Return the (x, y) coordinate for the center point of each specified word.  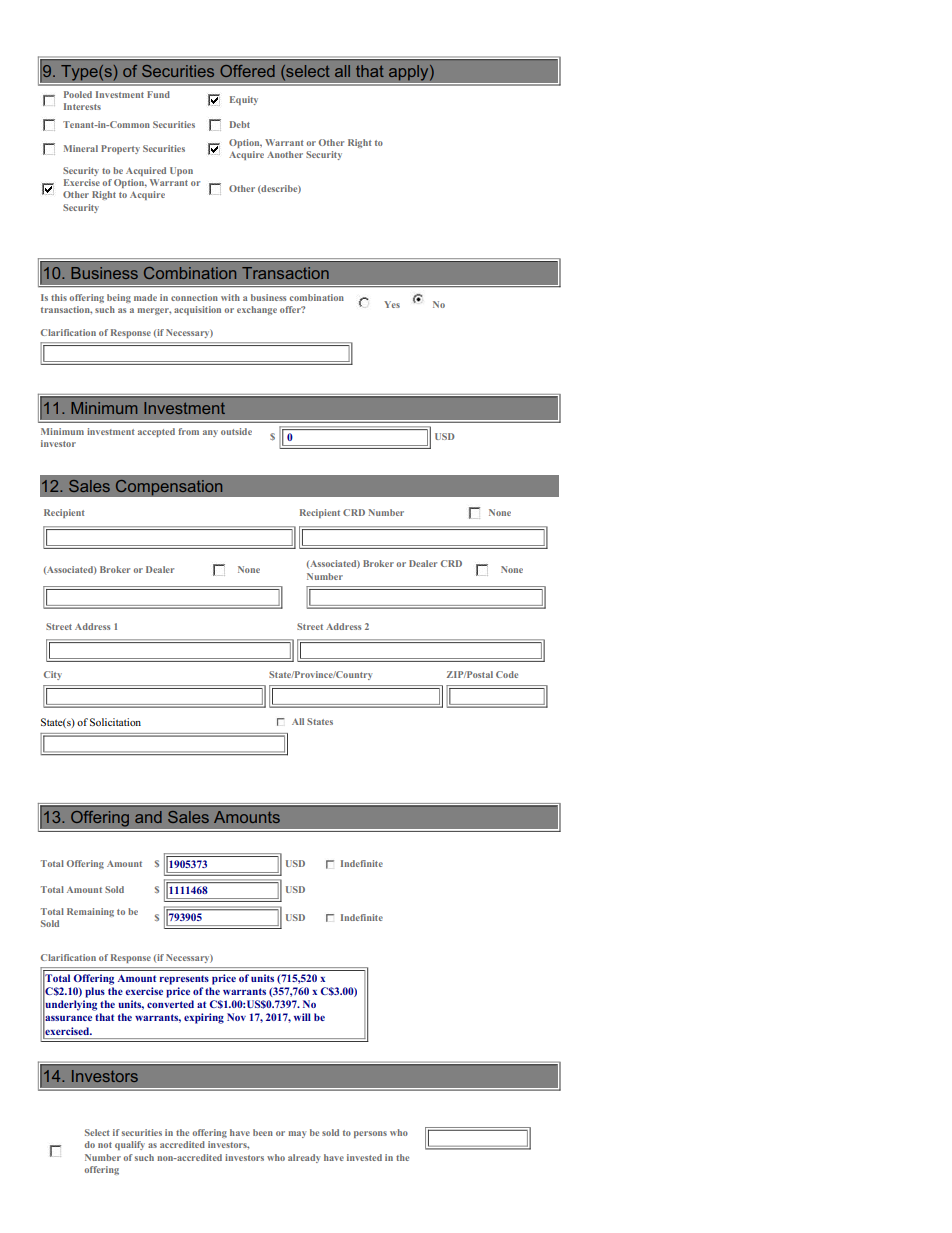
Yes (392, 304)
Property (120, 149)
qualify (130, 1145)
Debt (240, 124)
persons (370, 1134)
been (263, 1132)
